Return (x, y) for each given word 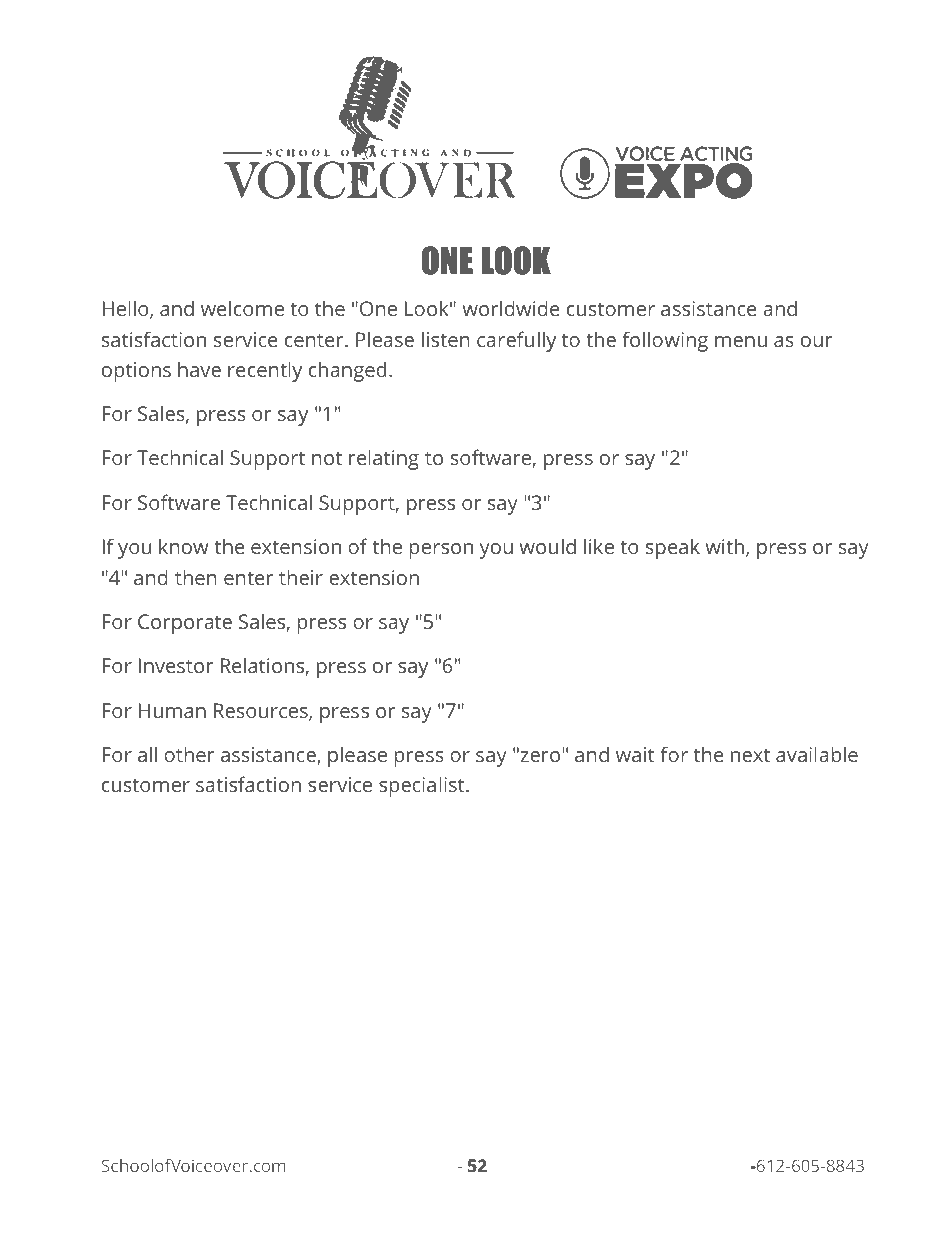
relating (384, 459)
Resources (262, 712)
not (327, 458)
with (724, 546)
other (189, 754)
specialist (423, 786)
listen (446, 339)
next (750, 755)
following (665, 341)
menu (741, 341)
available (817, 754)
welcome (242, 308)
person (441, 551)
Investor (176, 665)
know (184, 546)
